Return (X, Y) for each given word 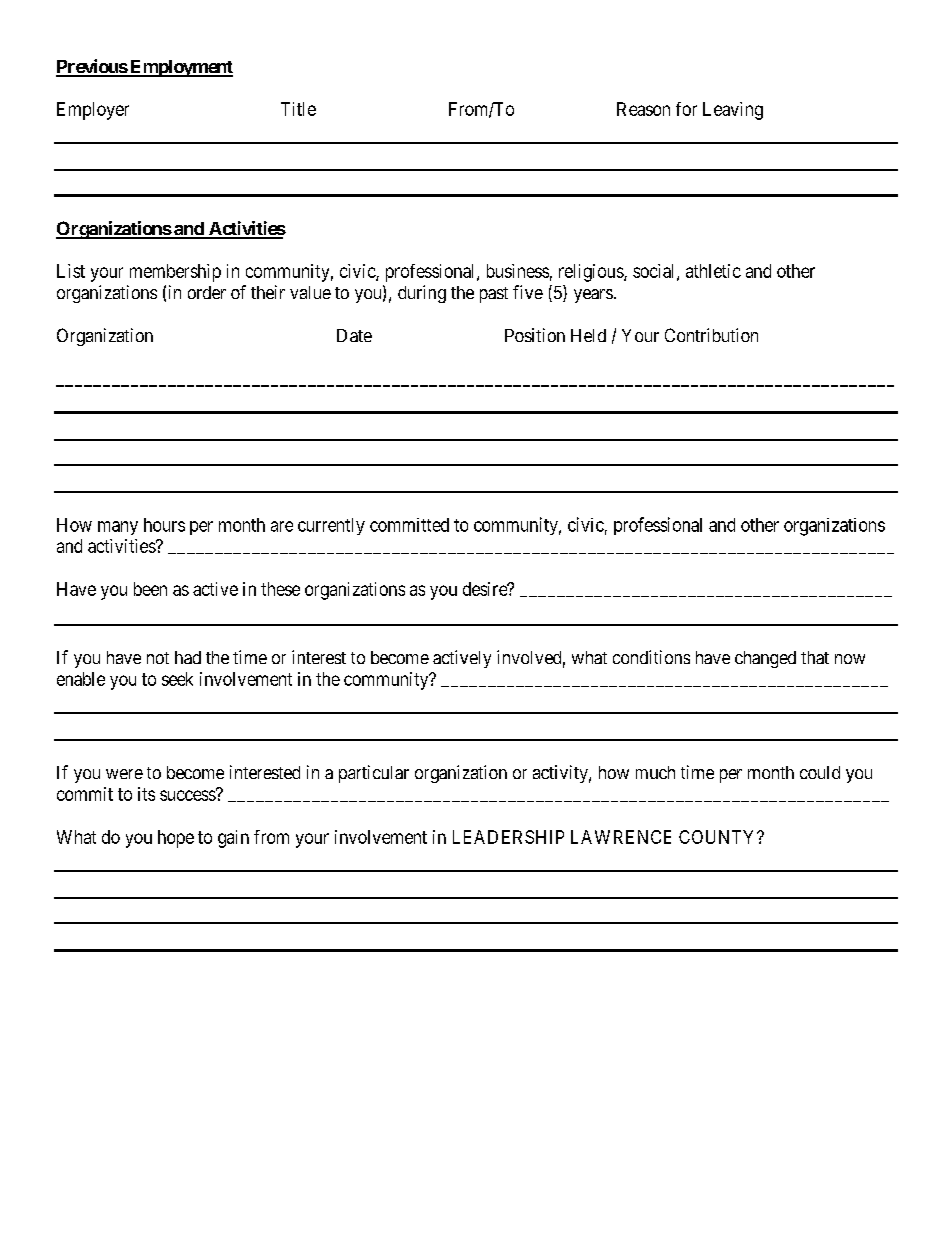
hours (164, 525)
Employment (180, 68)
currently (331, 526)
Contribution (711, 335)
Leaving (733, 111)
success (188, 795)
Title (298, 109)
